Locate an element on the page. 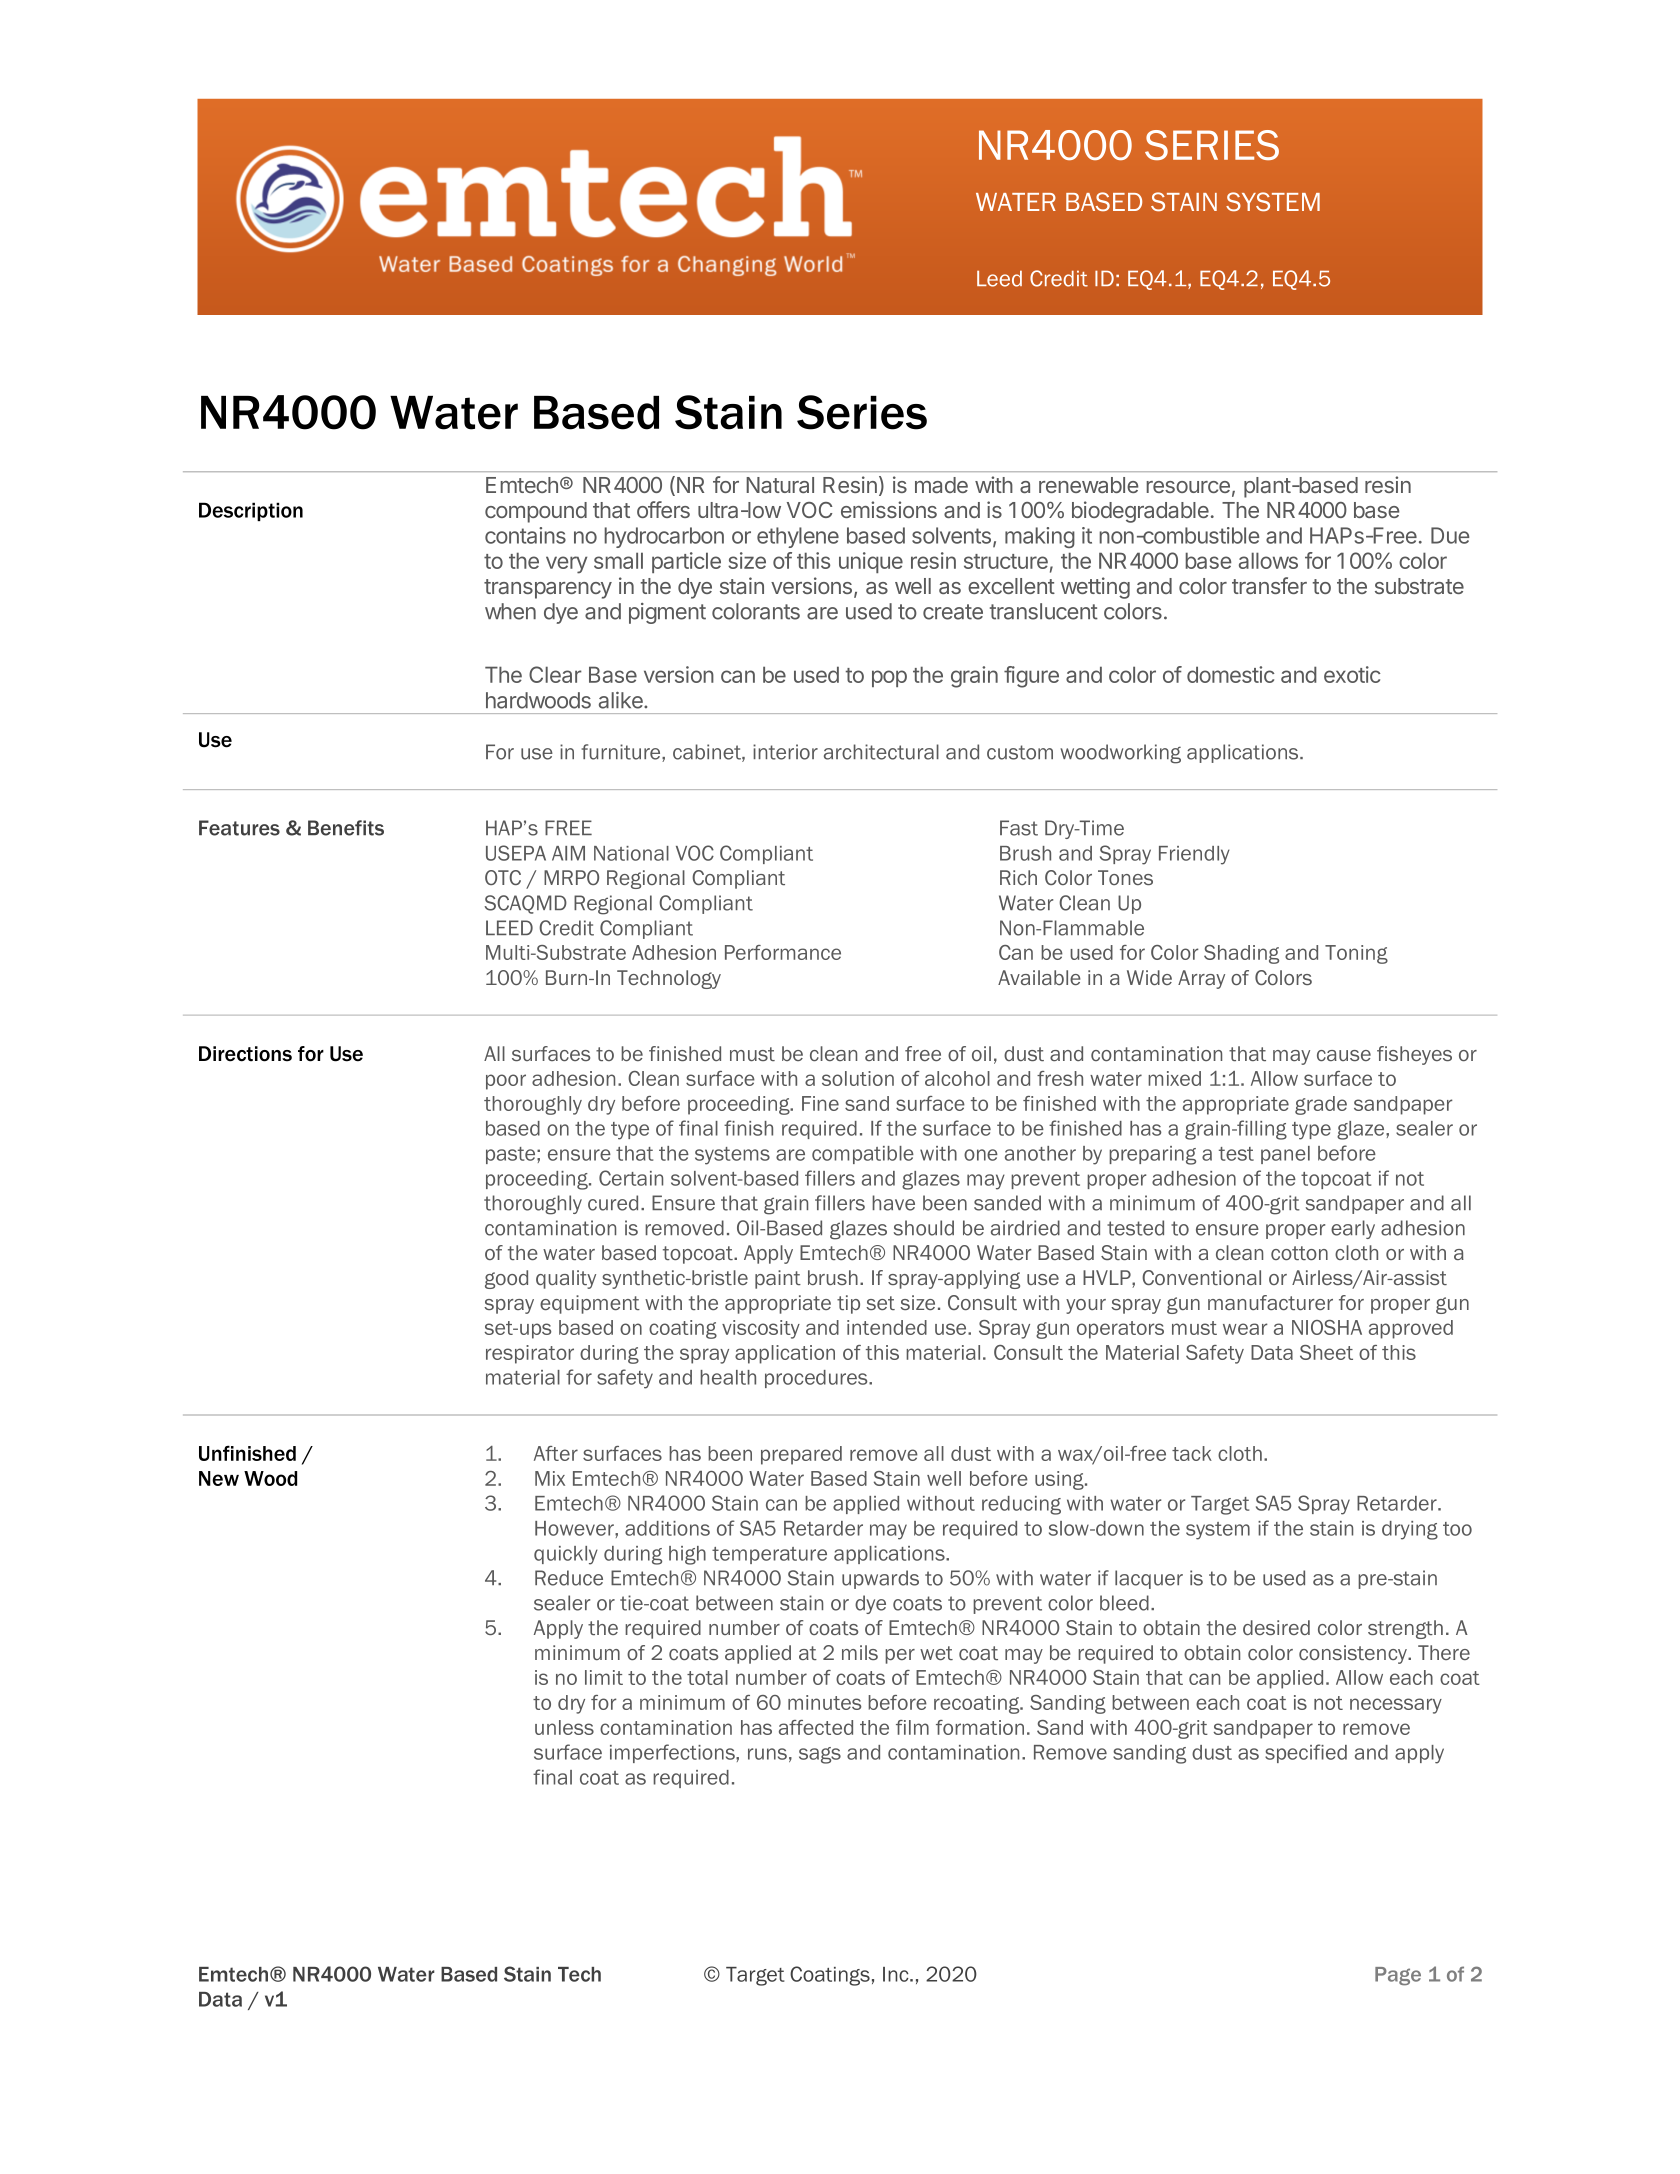 This document has width=1680, height=2174. unless is located at coordinates (564, 1727).
